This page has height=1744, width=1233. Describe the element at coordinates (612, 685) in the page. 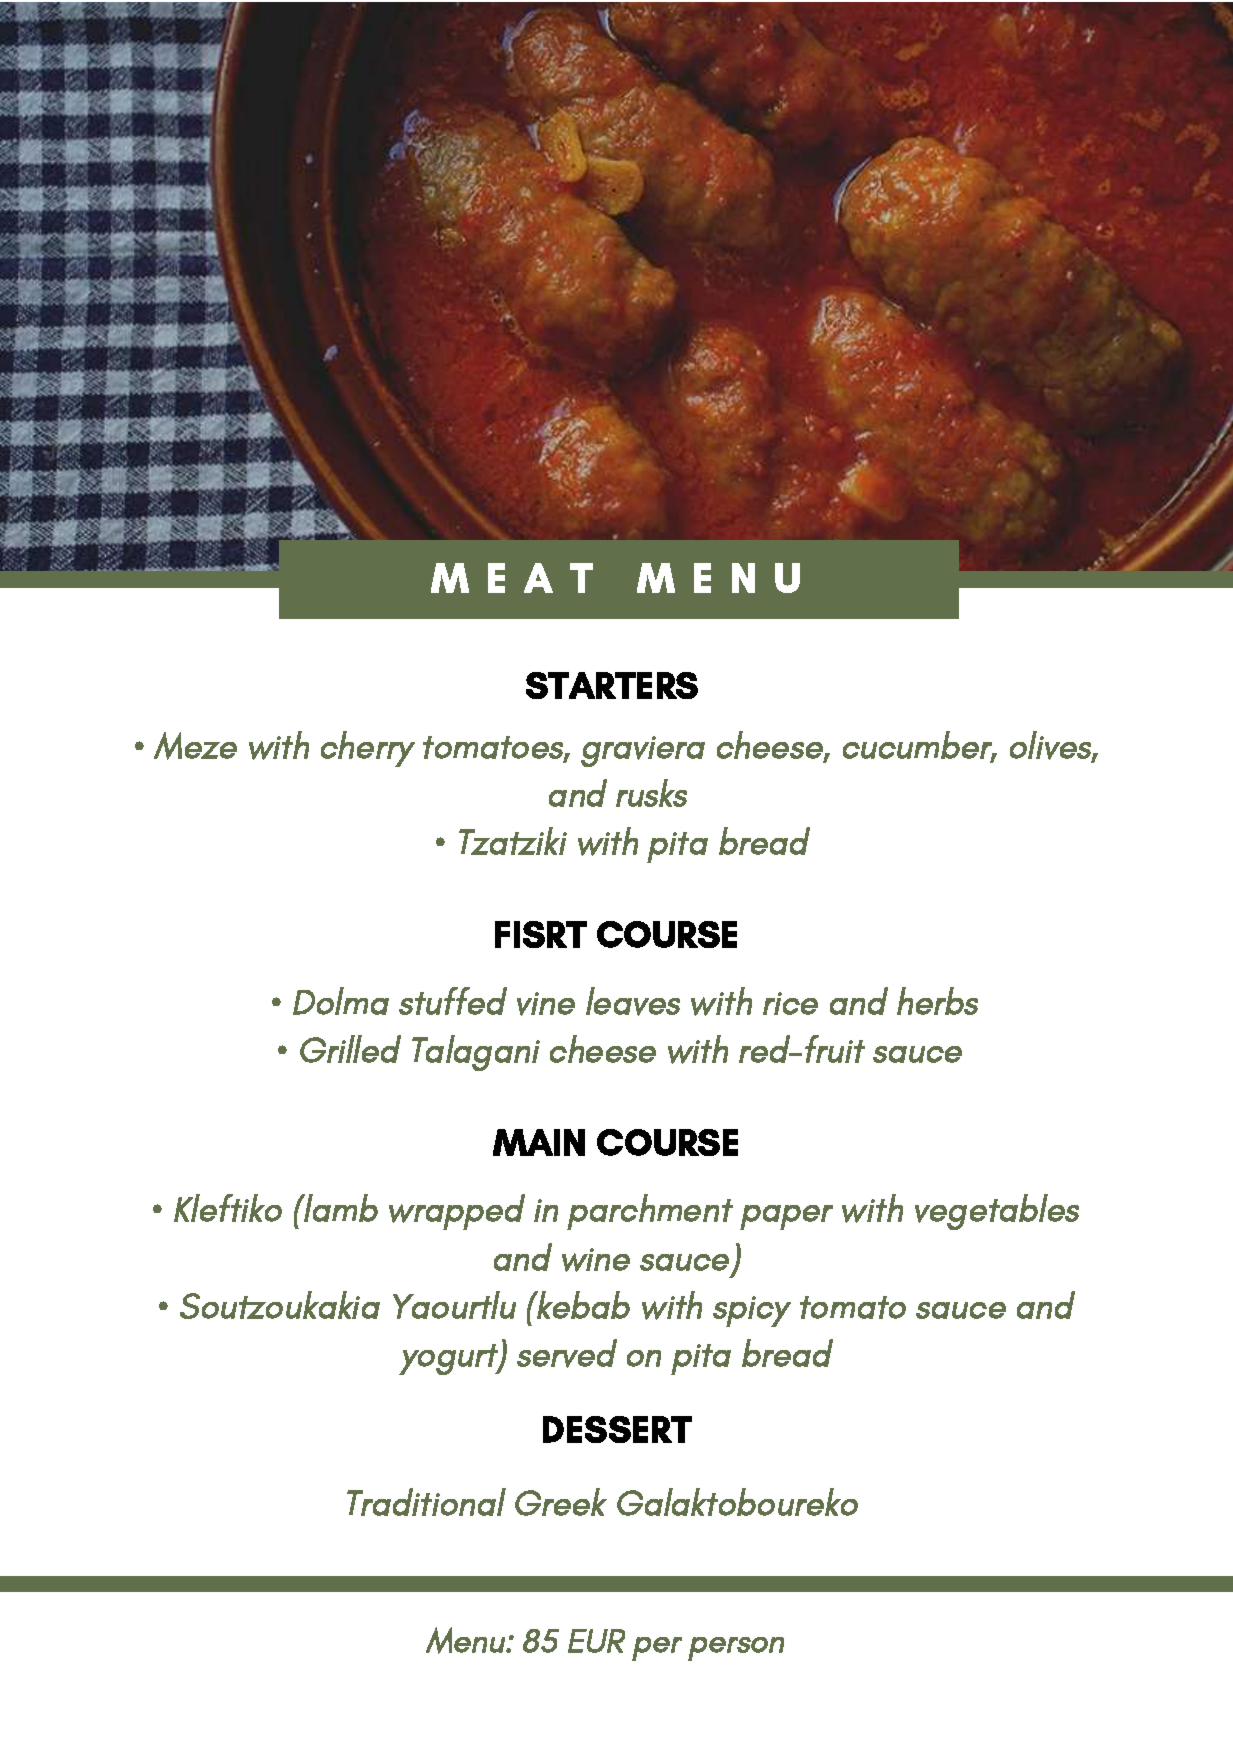

I see `STARTERS` at that location.
